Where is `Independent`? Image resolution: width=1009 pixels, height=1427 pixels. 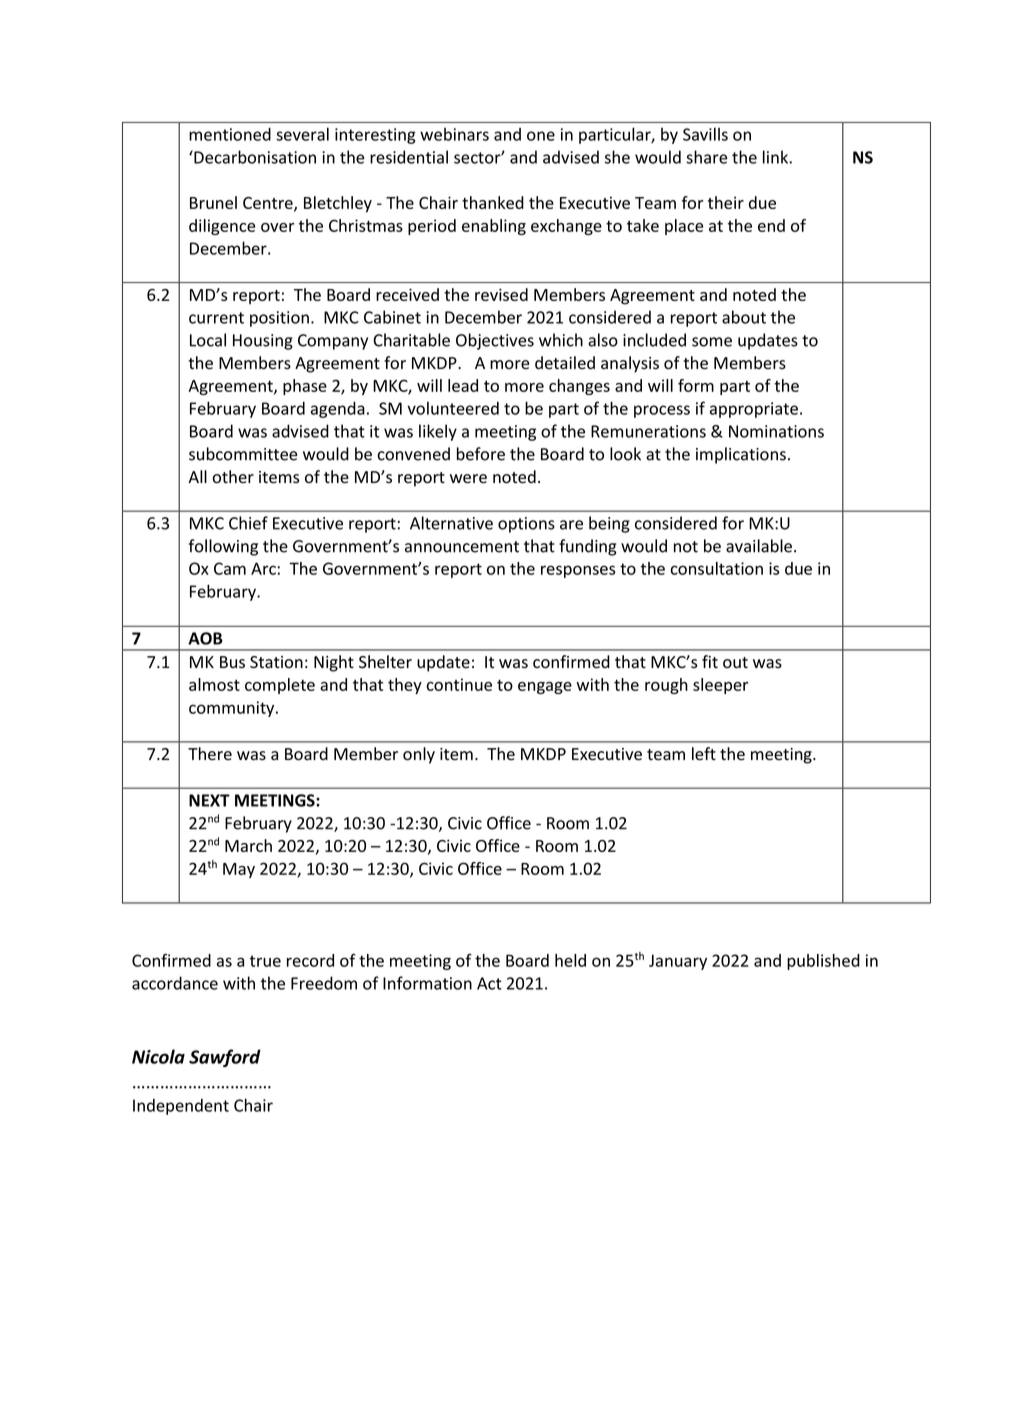
Independent is located at coordinates (181, 1107).
